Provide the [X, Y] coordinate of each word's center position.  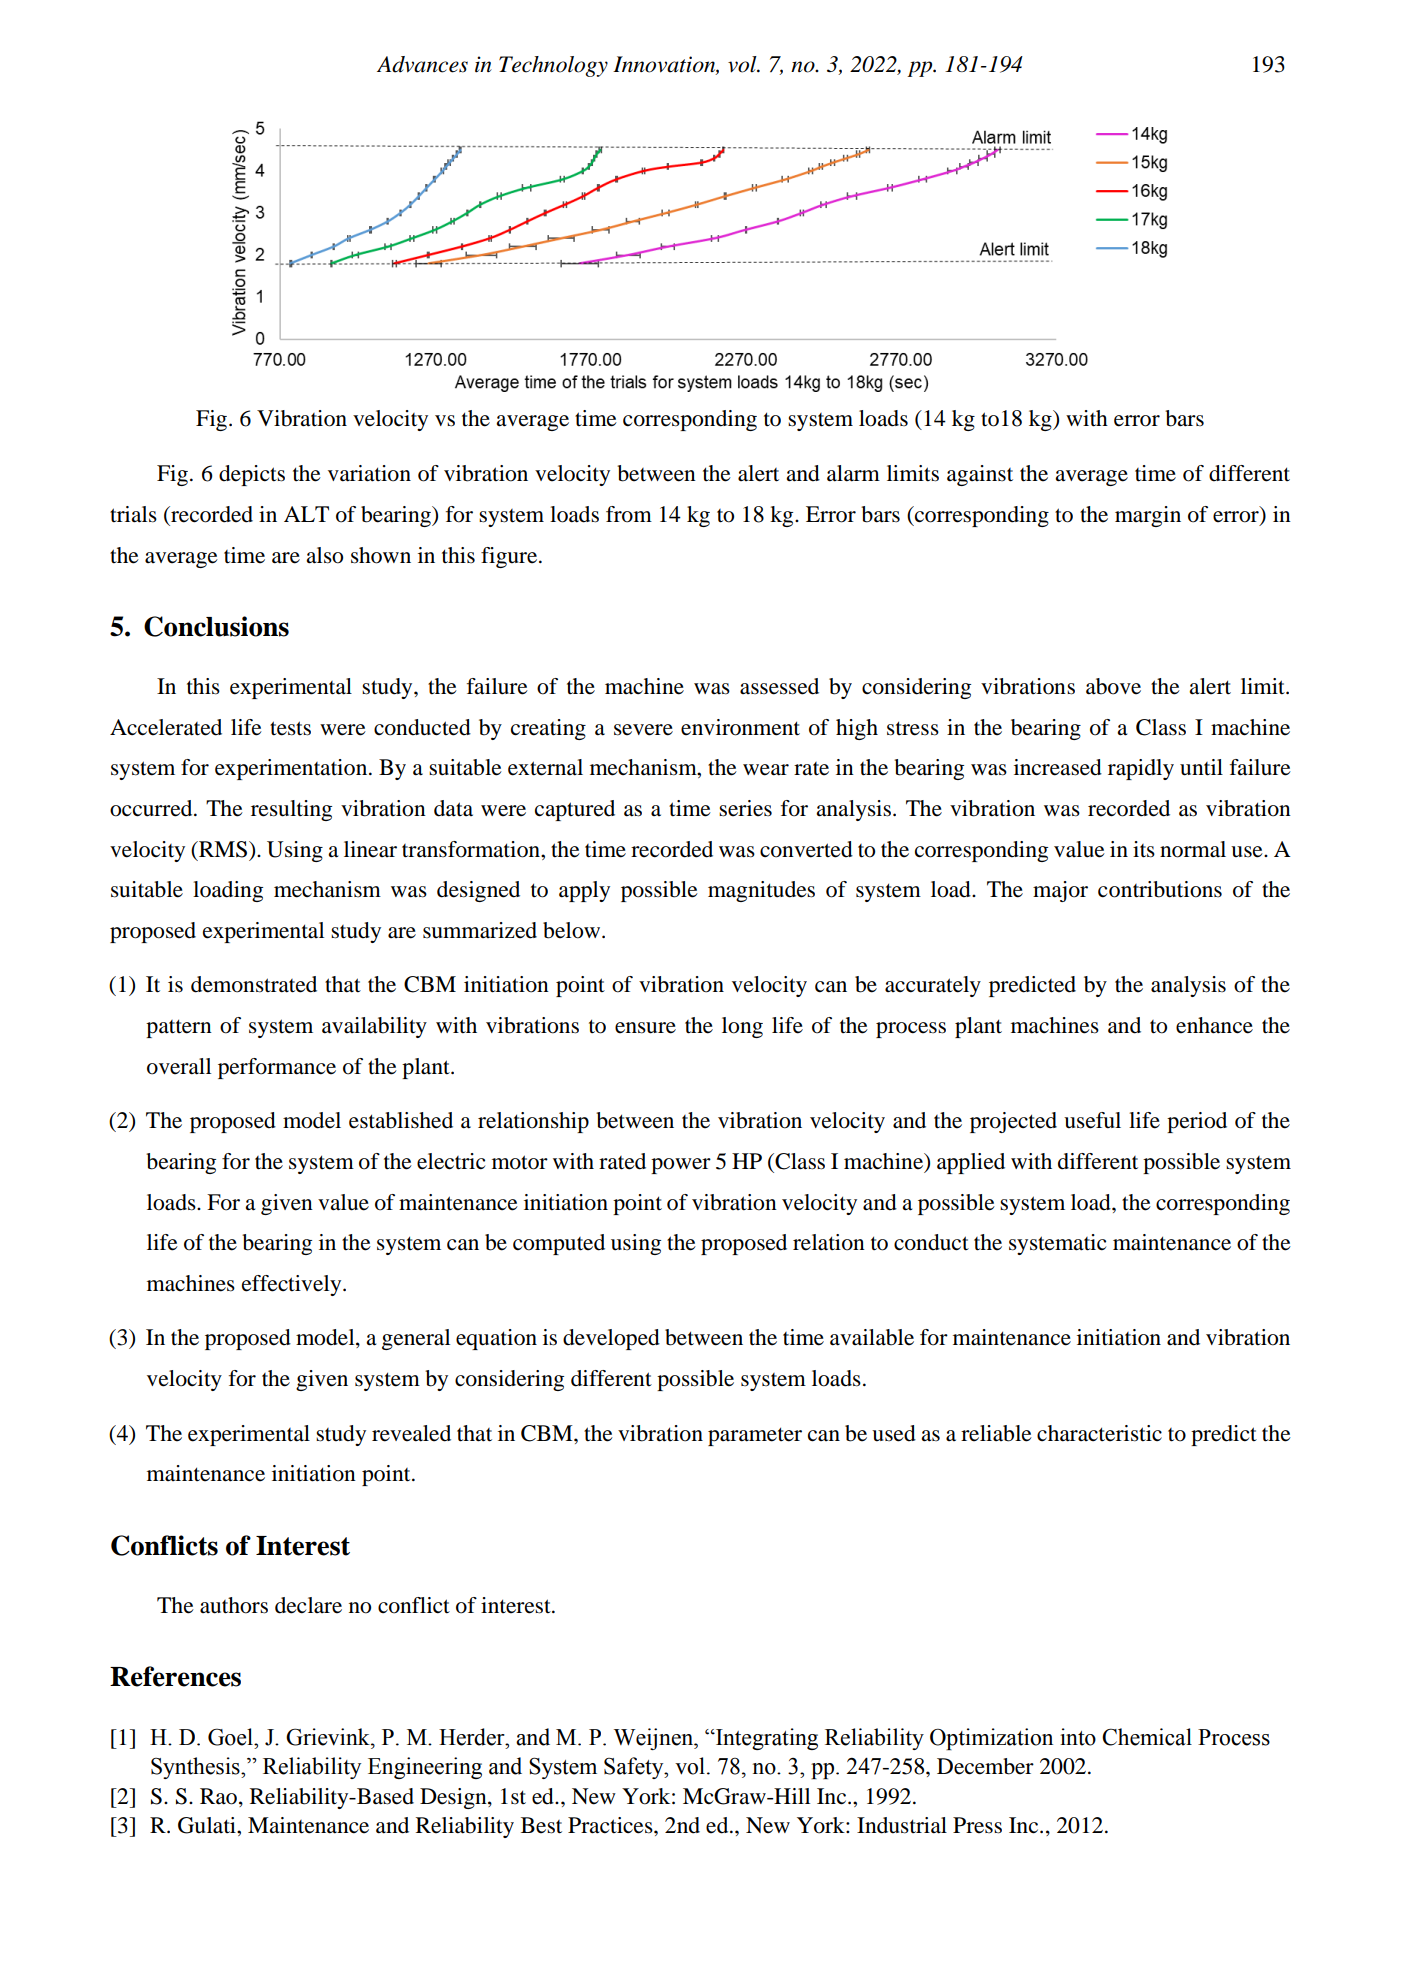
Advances [422, 64]
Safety [635, 1768]
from [629, 514]
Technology [553, 66]
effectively [293, 1285]
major [1060, 891]
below [573, 930]
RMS [222, 849]
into [1078, 1737]
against [980, 475]
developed [611, 1339]
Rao [218, 1796]
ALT [306, 514]
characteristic [1099, 1433]
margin [1148, 516]
